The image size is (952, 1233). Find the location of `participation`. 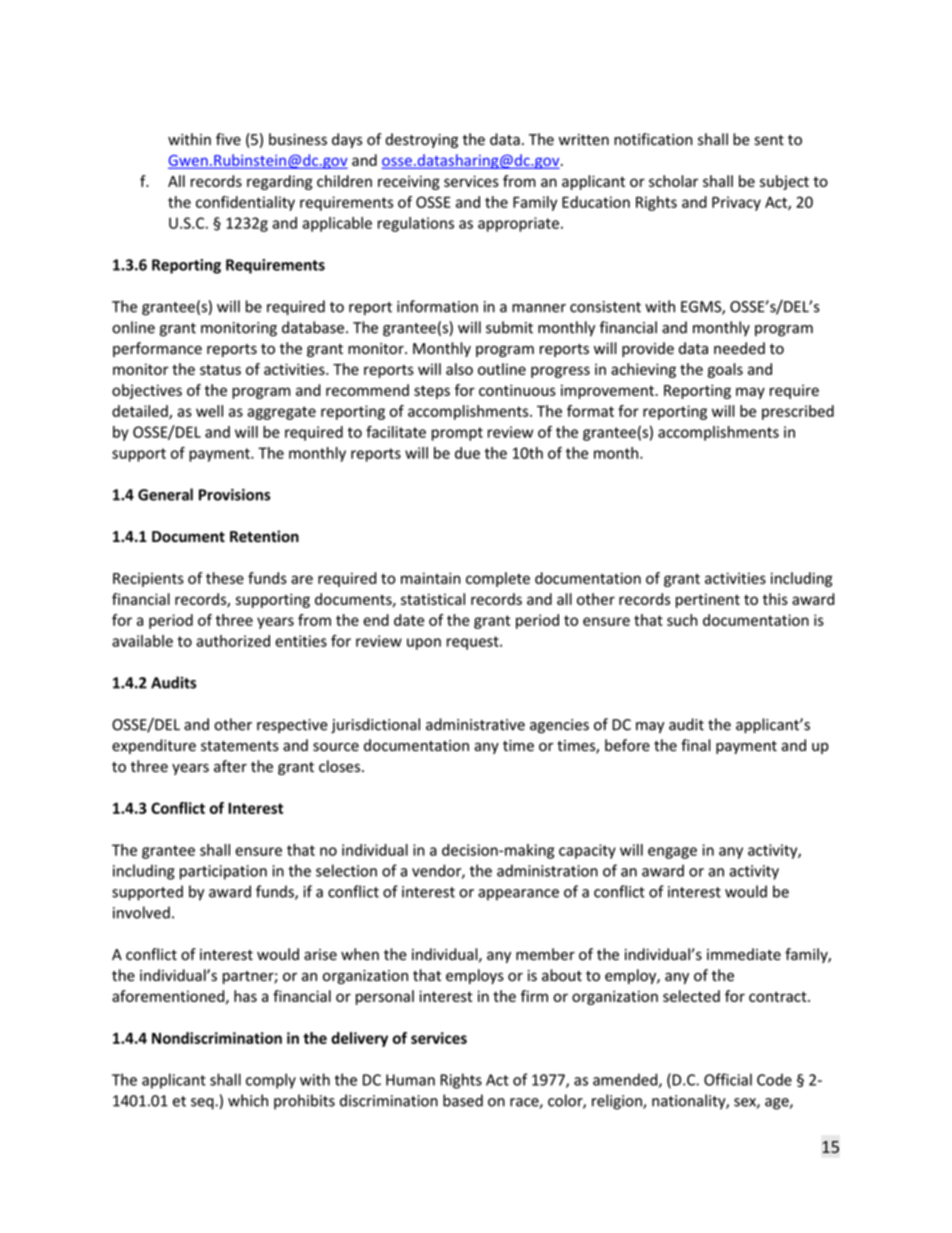

participation is located at coordinates (223, 872).
